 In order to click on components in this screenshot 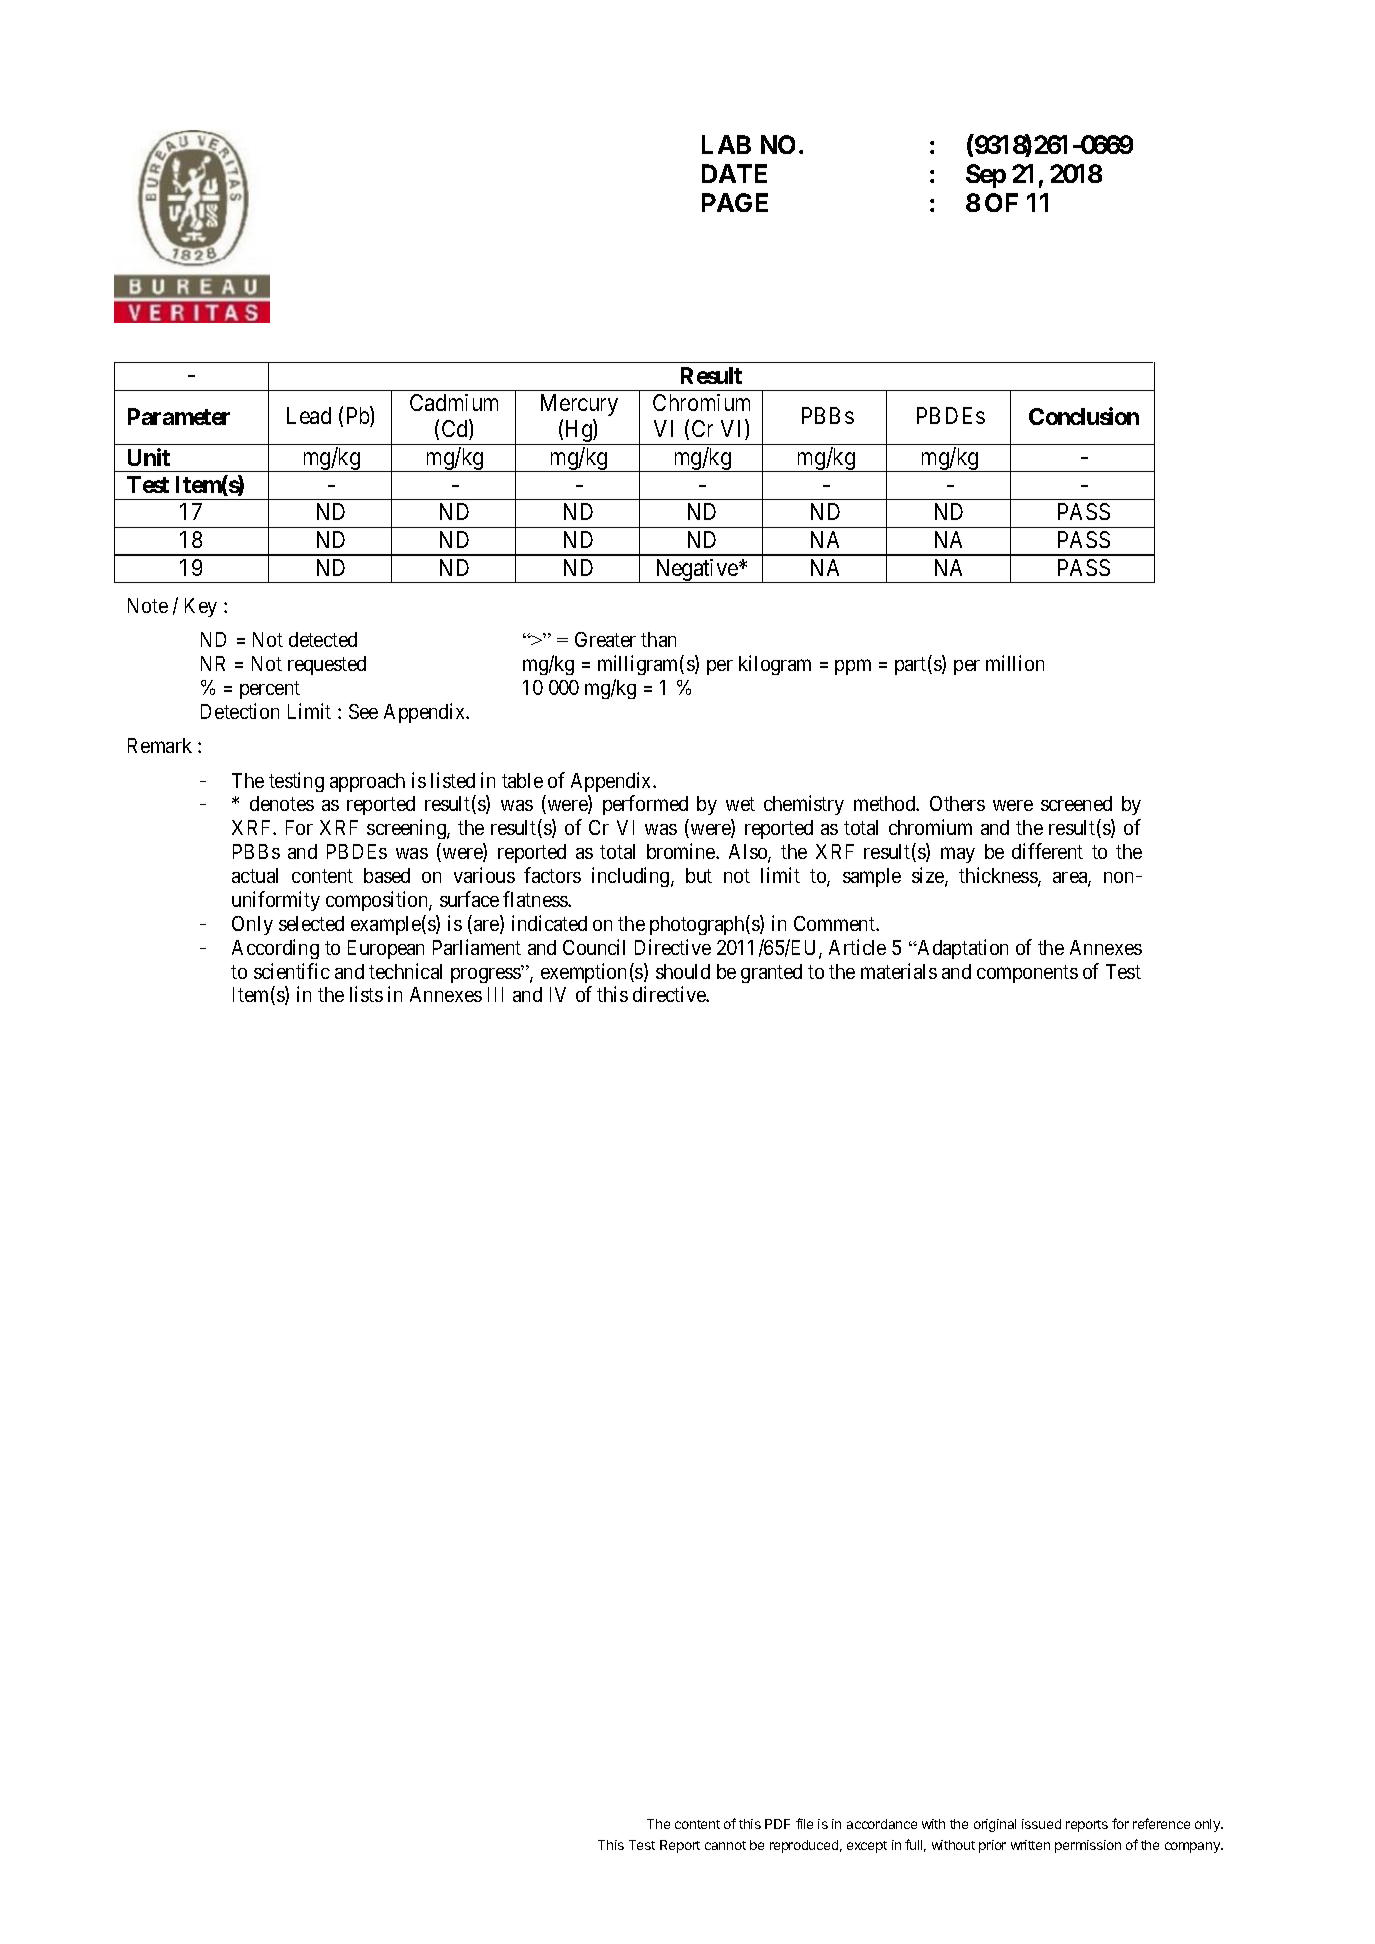, I will do `click(1027, 974)`.
